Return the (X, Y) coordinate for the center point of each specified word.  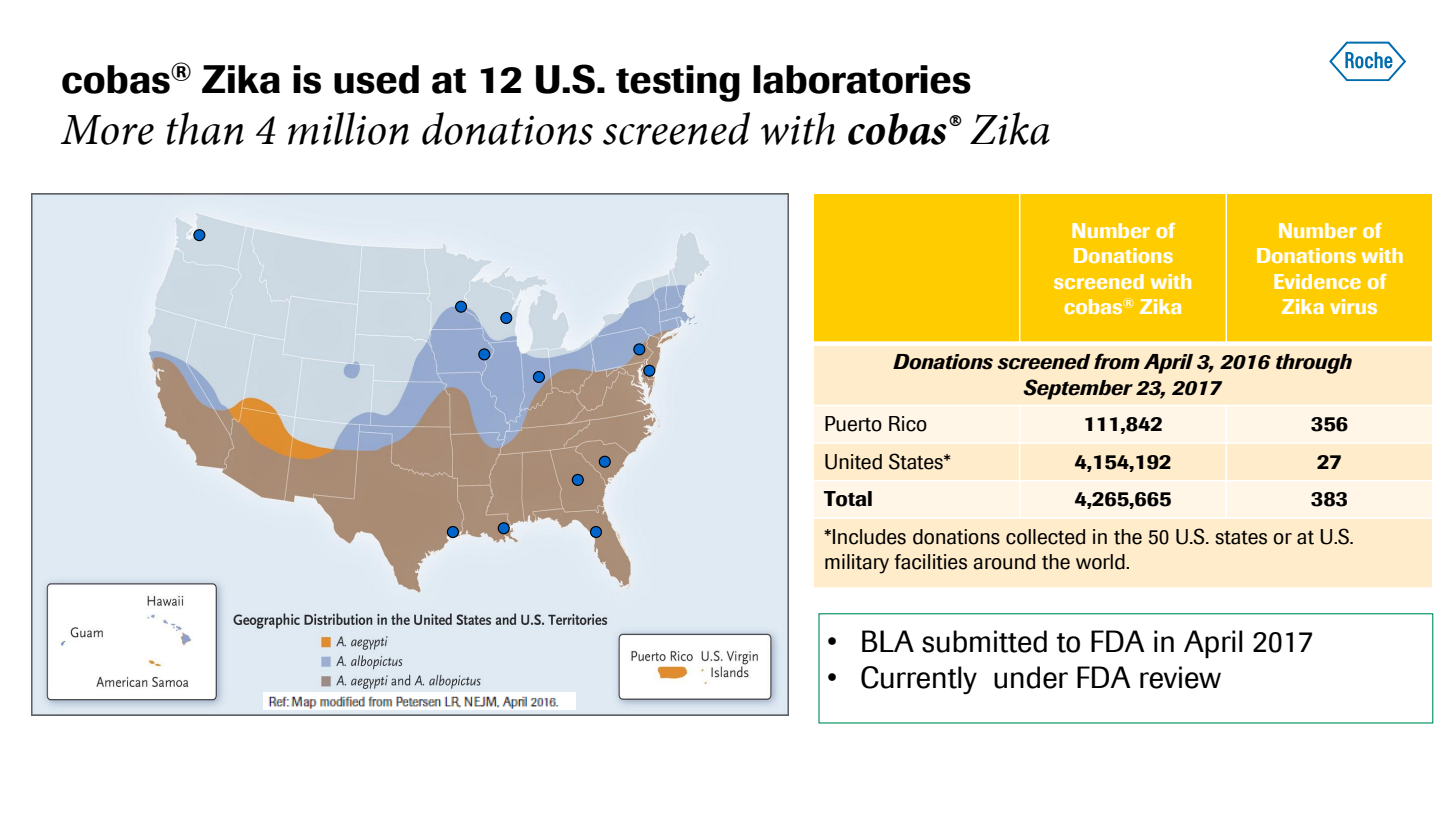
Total (848, 499)
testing (678, 83)
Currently (919, 680)
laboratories (862, 79)
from (1117, 361)
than (205, 128)
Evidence (1317, 281)
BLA (888, 641)
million (348, 128)
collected (1045, 537)
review (1180, 677)
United (853, 462)
